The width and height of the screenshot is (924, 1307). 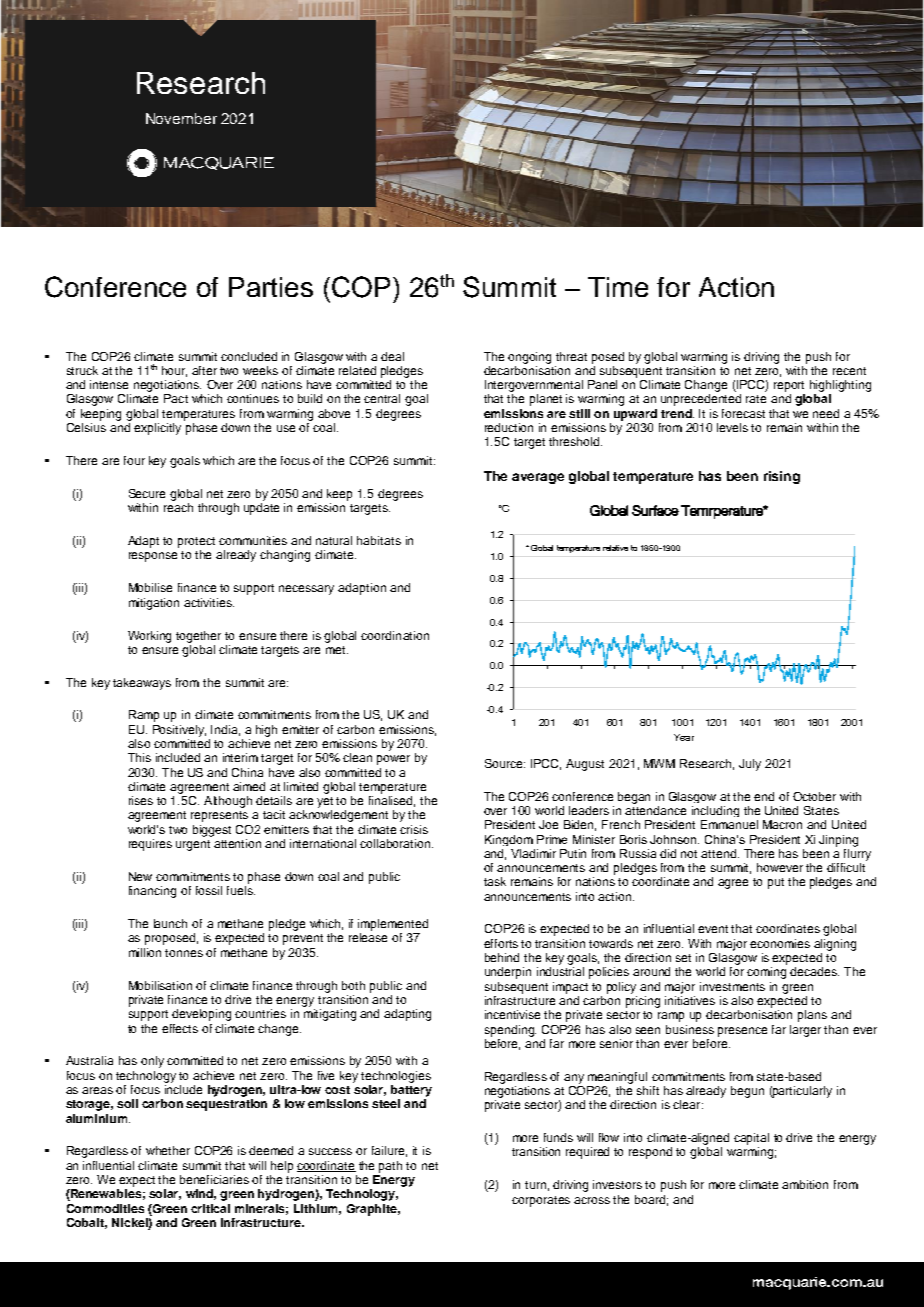 I want to click on whether, so click(x=168, y=1150).
